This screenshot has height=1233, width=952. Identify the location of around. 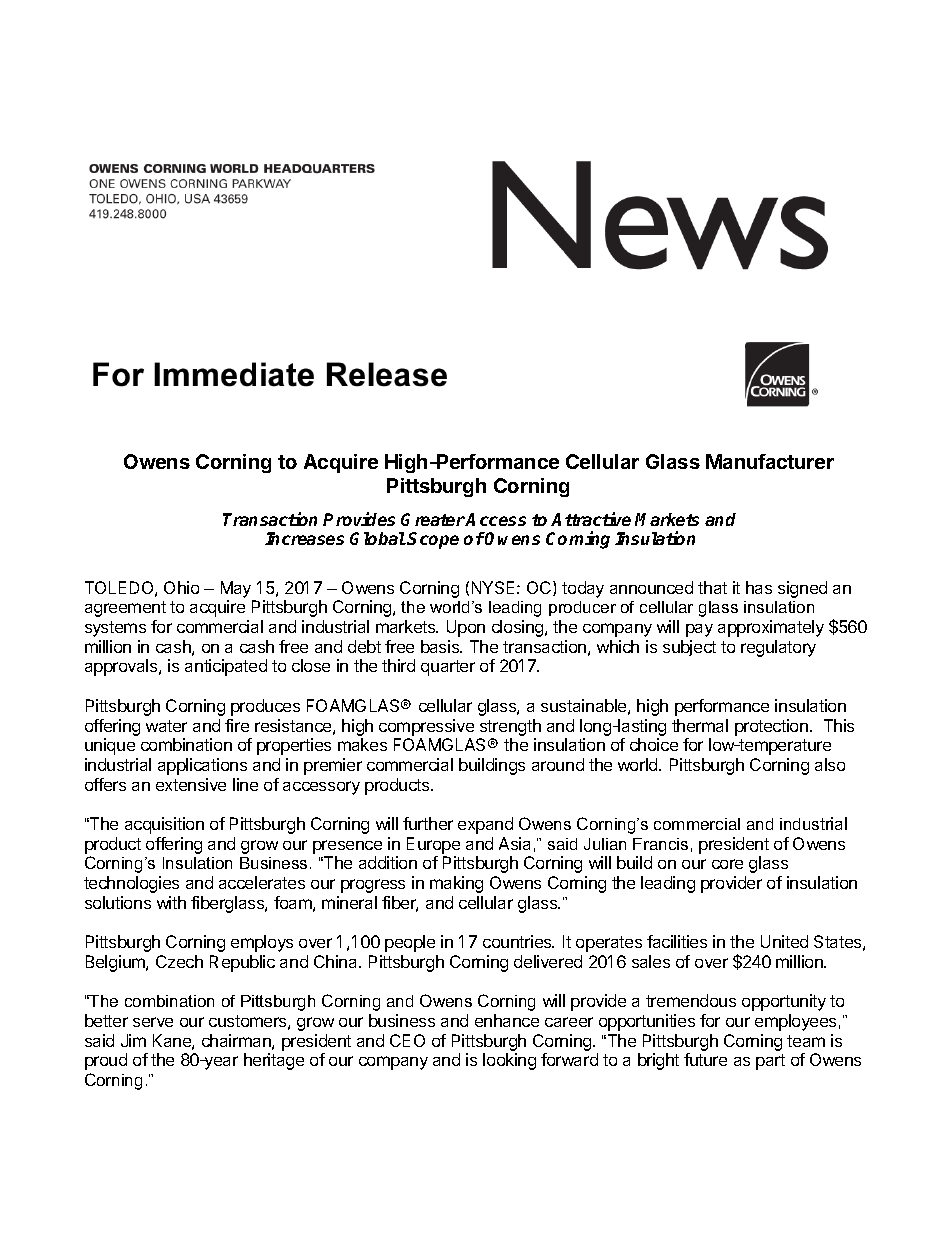
(558, 764).
